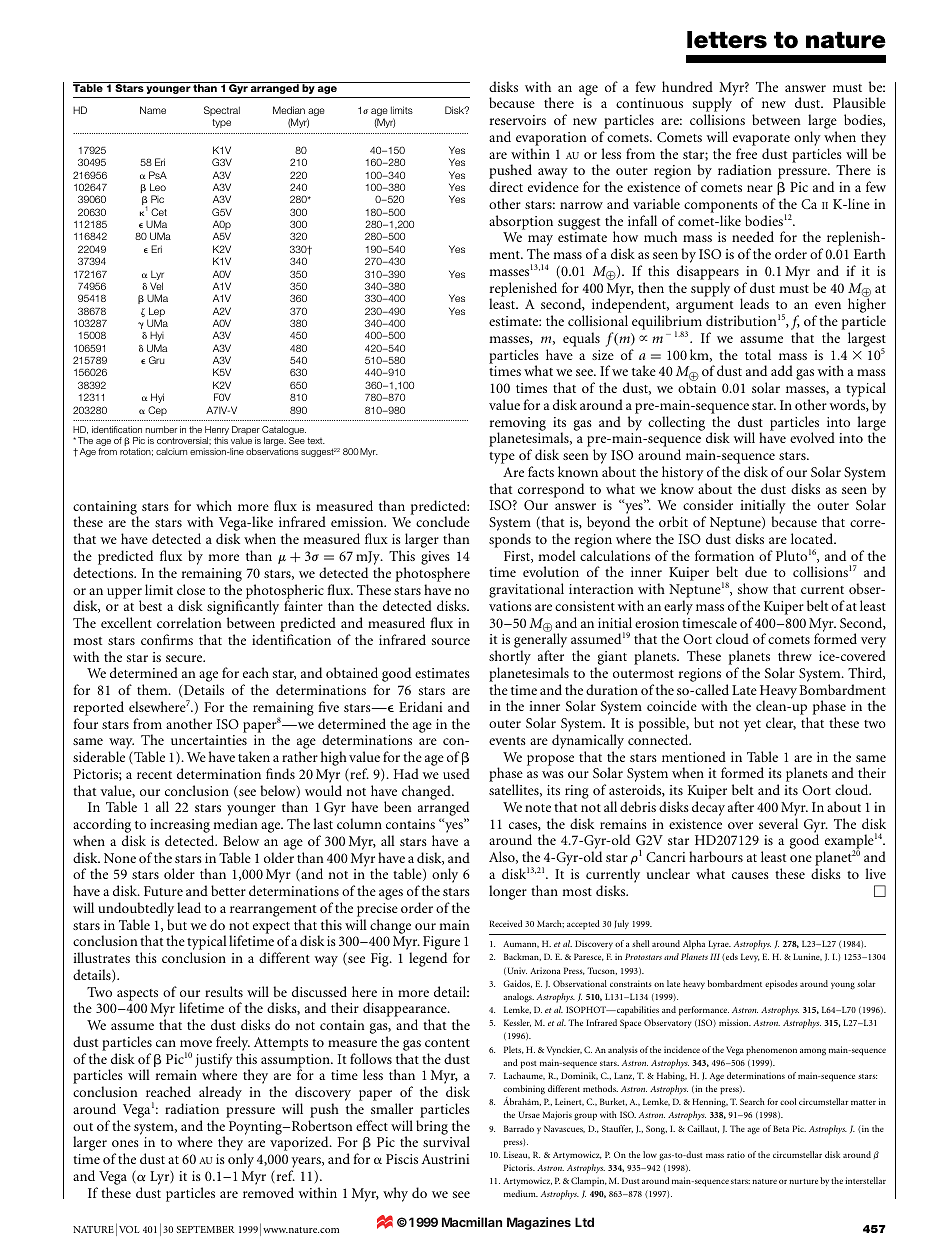  Describe the element at coordinates (505, 923) in the screenshot. I see `Received` at that location.
